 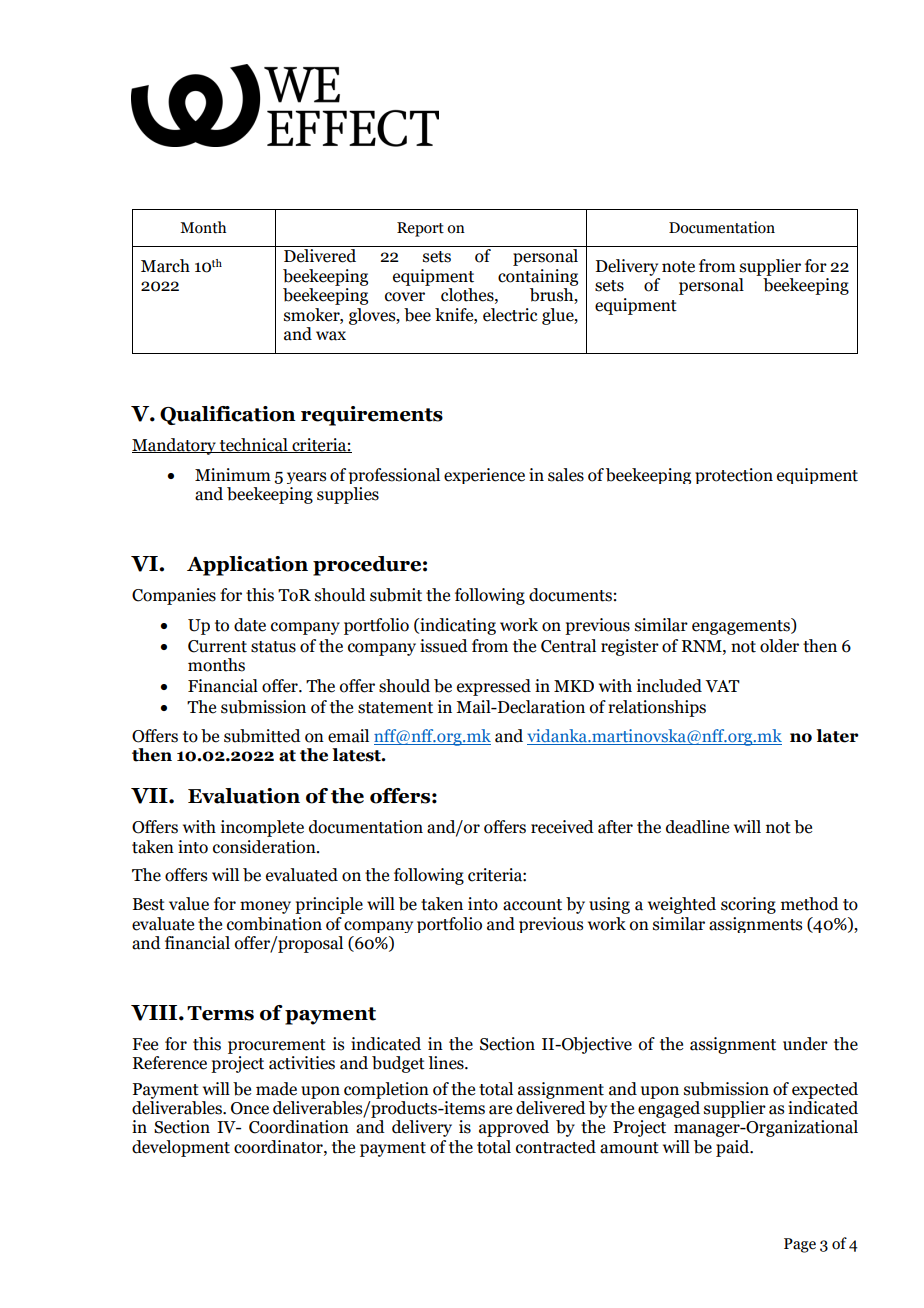 What do you see at coordinates (247, 566) in the image?
I see `Application` at bounding box center [247, 566].
